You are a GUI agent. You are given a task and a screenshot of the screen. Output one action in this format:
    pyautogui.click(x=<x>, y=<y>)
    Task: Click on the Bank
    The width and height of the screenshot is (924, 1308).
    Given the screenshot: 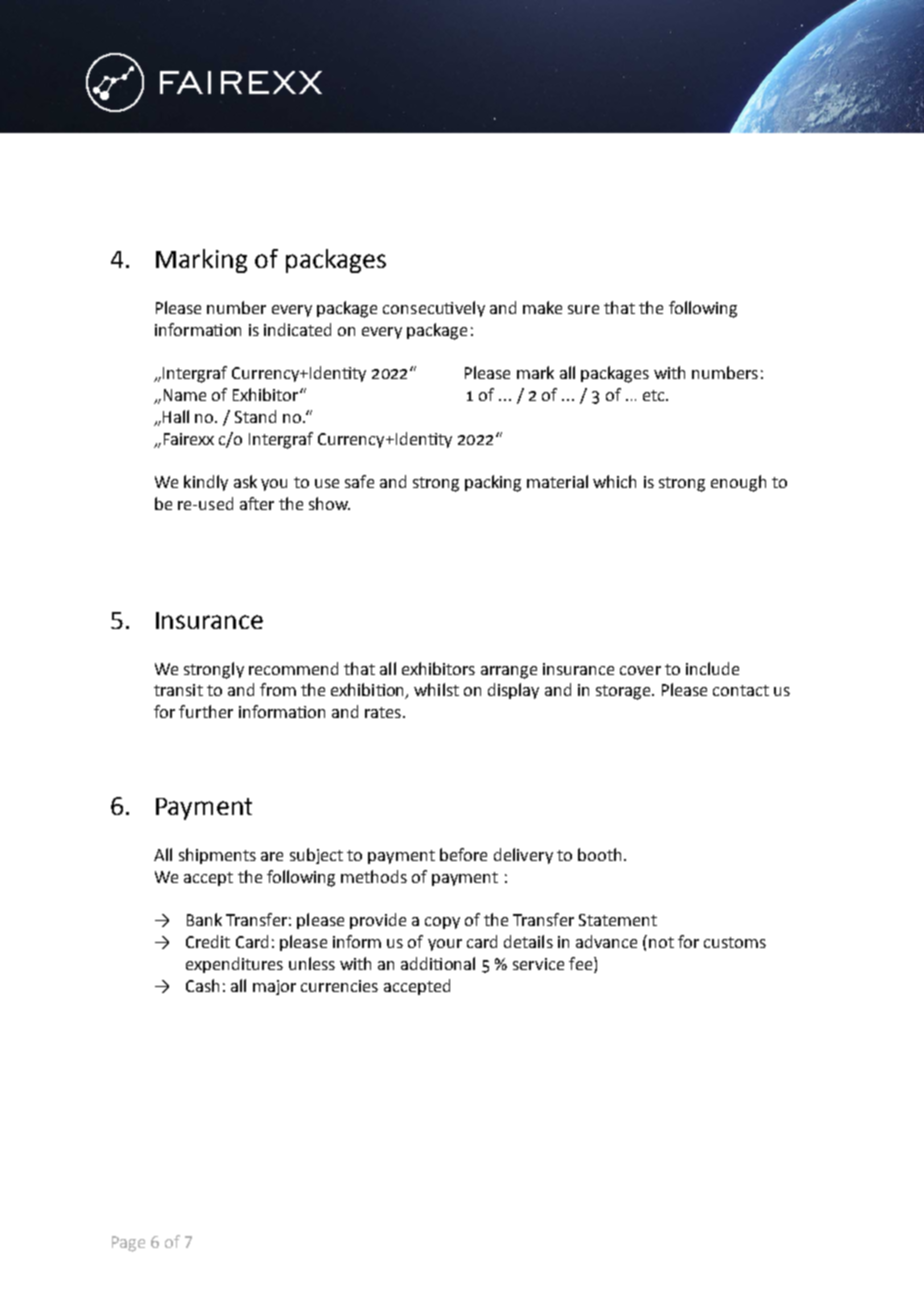 What is the action you would take?
    pyautogui.click(x=204, y=919)
